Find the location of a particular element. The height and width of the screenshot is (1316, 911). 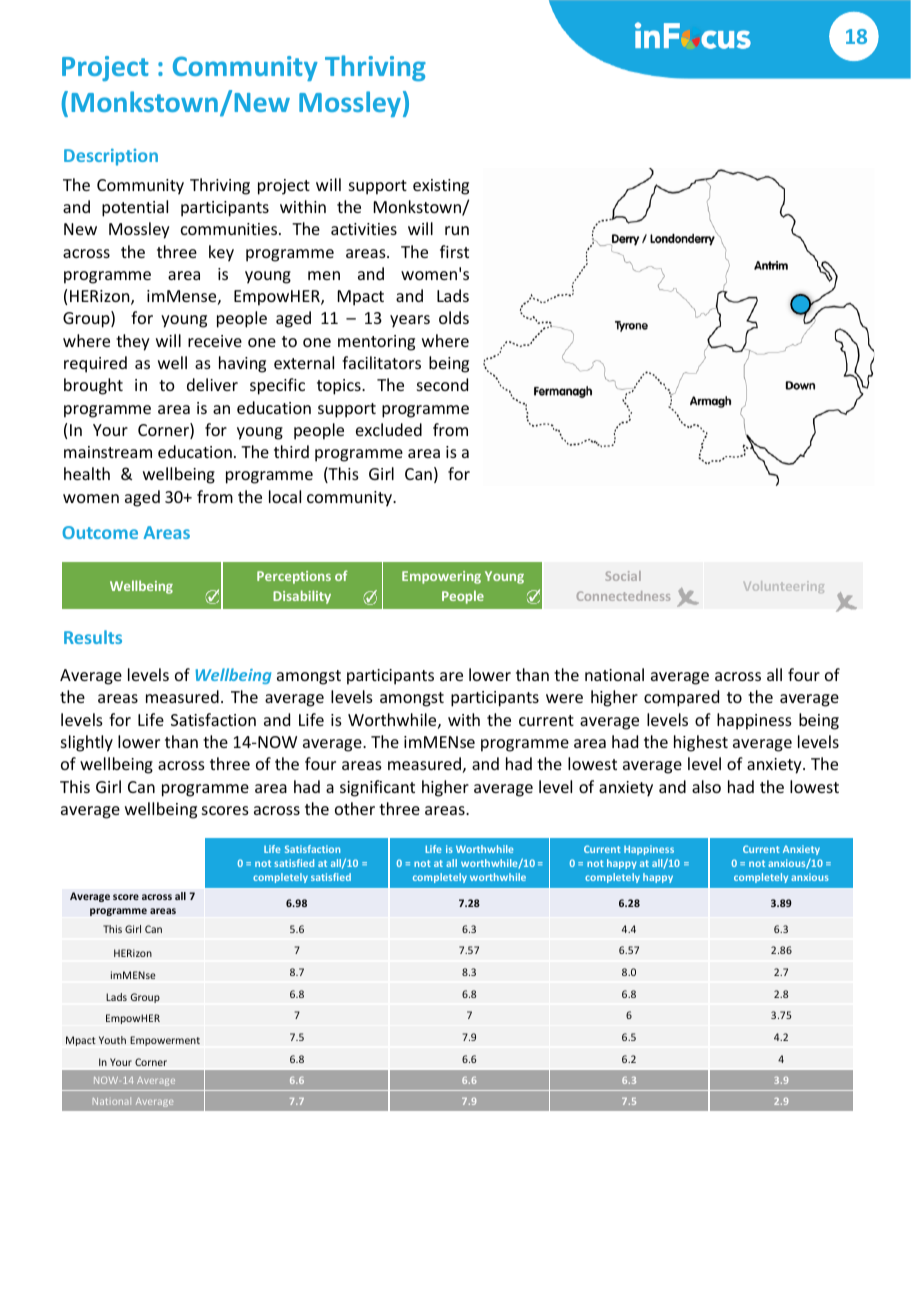

Empowerment is located at coordinates (165, 1041).
